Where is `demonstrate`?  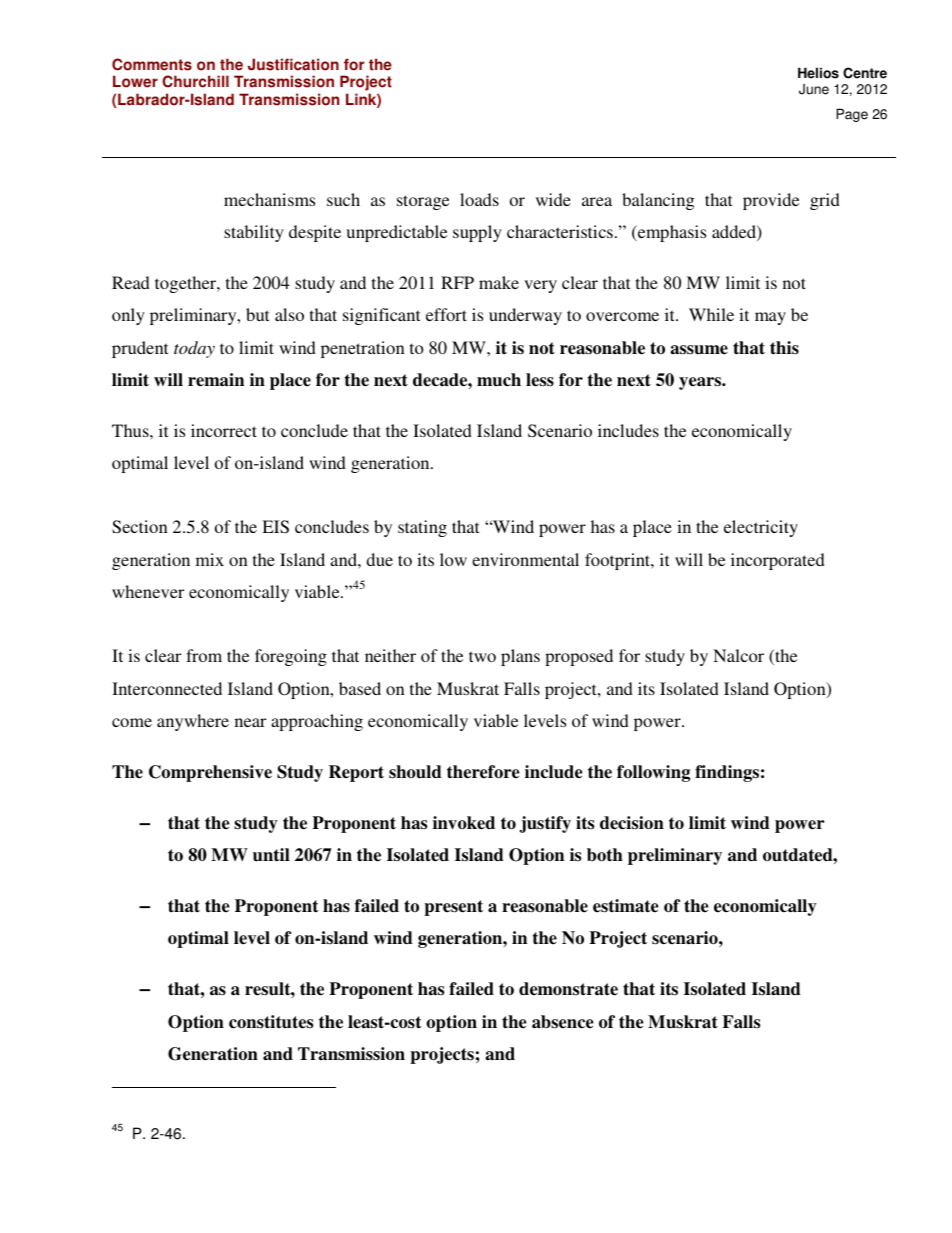
demonstrate is located at coordinates (568, 989).
